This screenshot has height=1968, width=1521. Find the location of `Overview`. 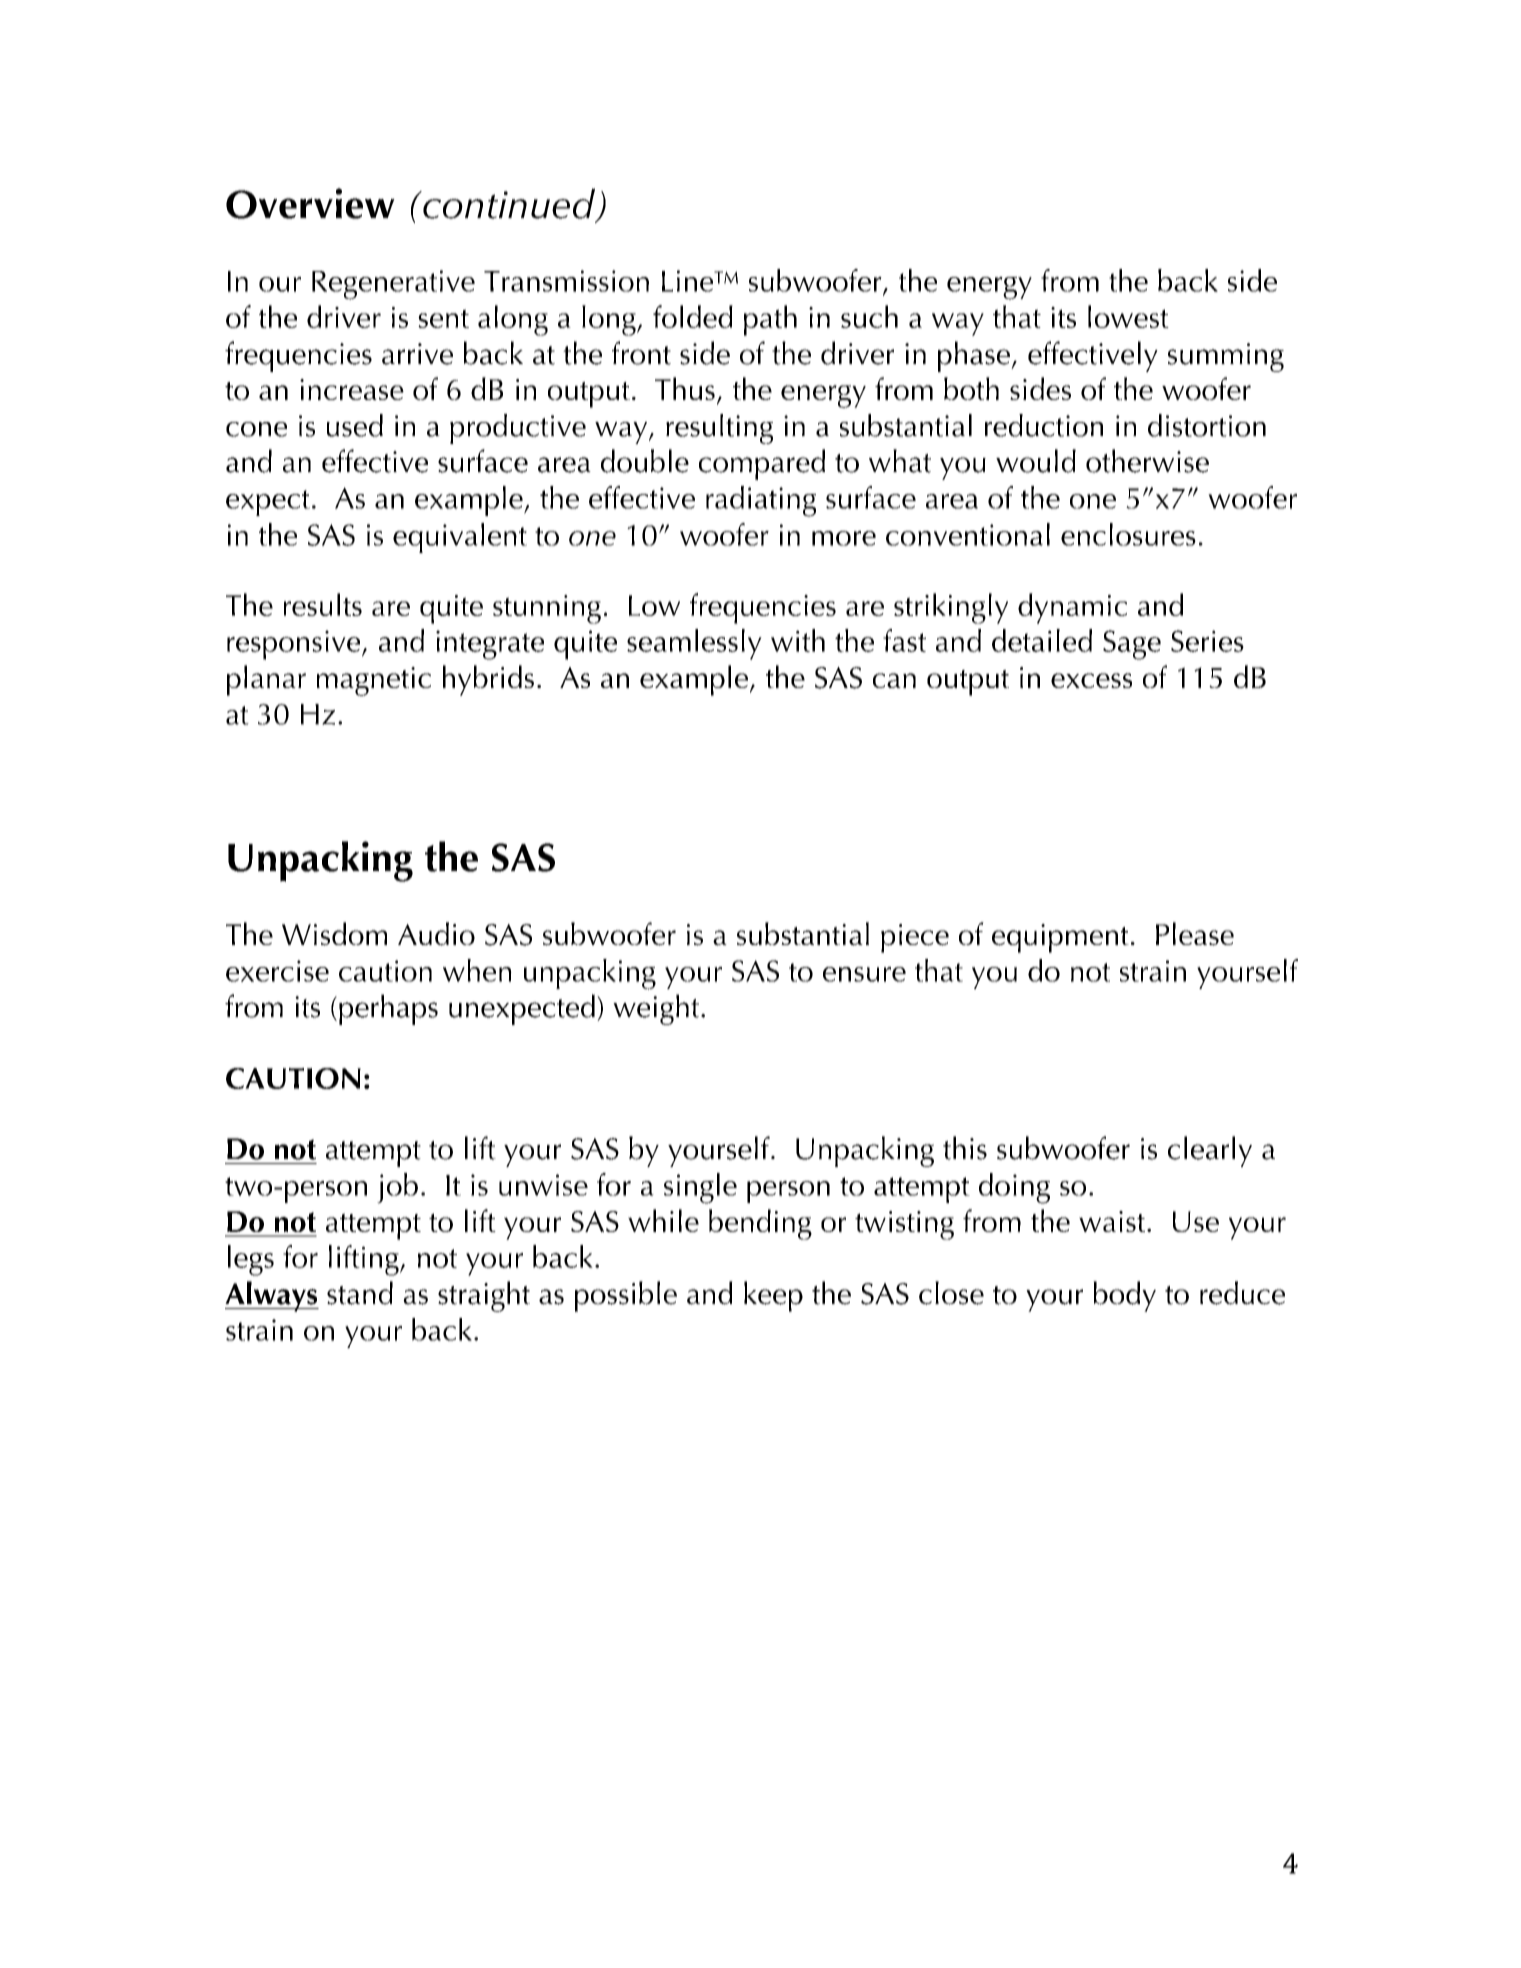

Overview is located at coordinates (310, 203).
